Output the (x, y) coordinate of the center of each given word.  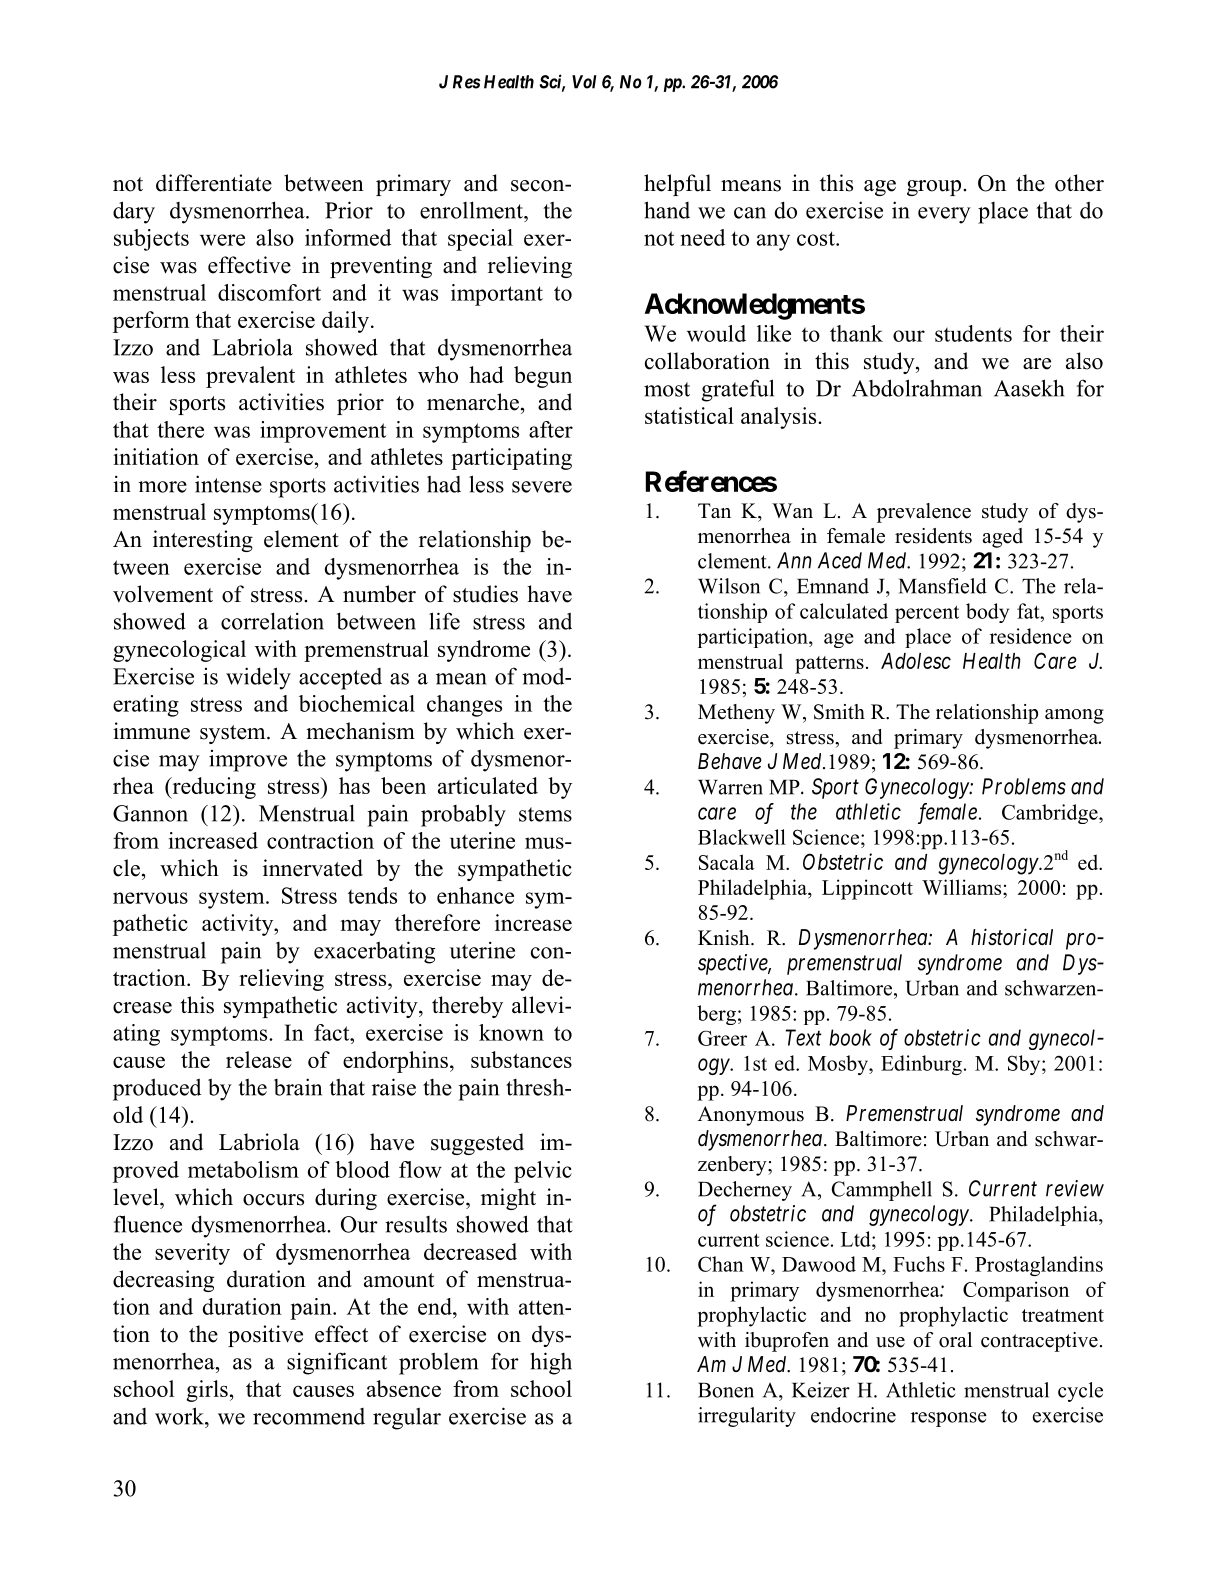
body (987, 613)
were (222, 240)
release (259, 1059)
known (511, 1032)
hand (667, 210)
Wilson (729, 586)
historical (1012, 937)
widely (258, 678)
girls (207, 1391)
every (944, 215)
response (949, 1419)
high (551, 1363)
